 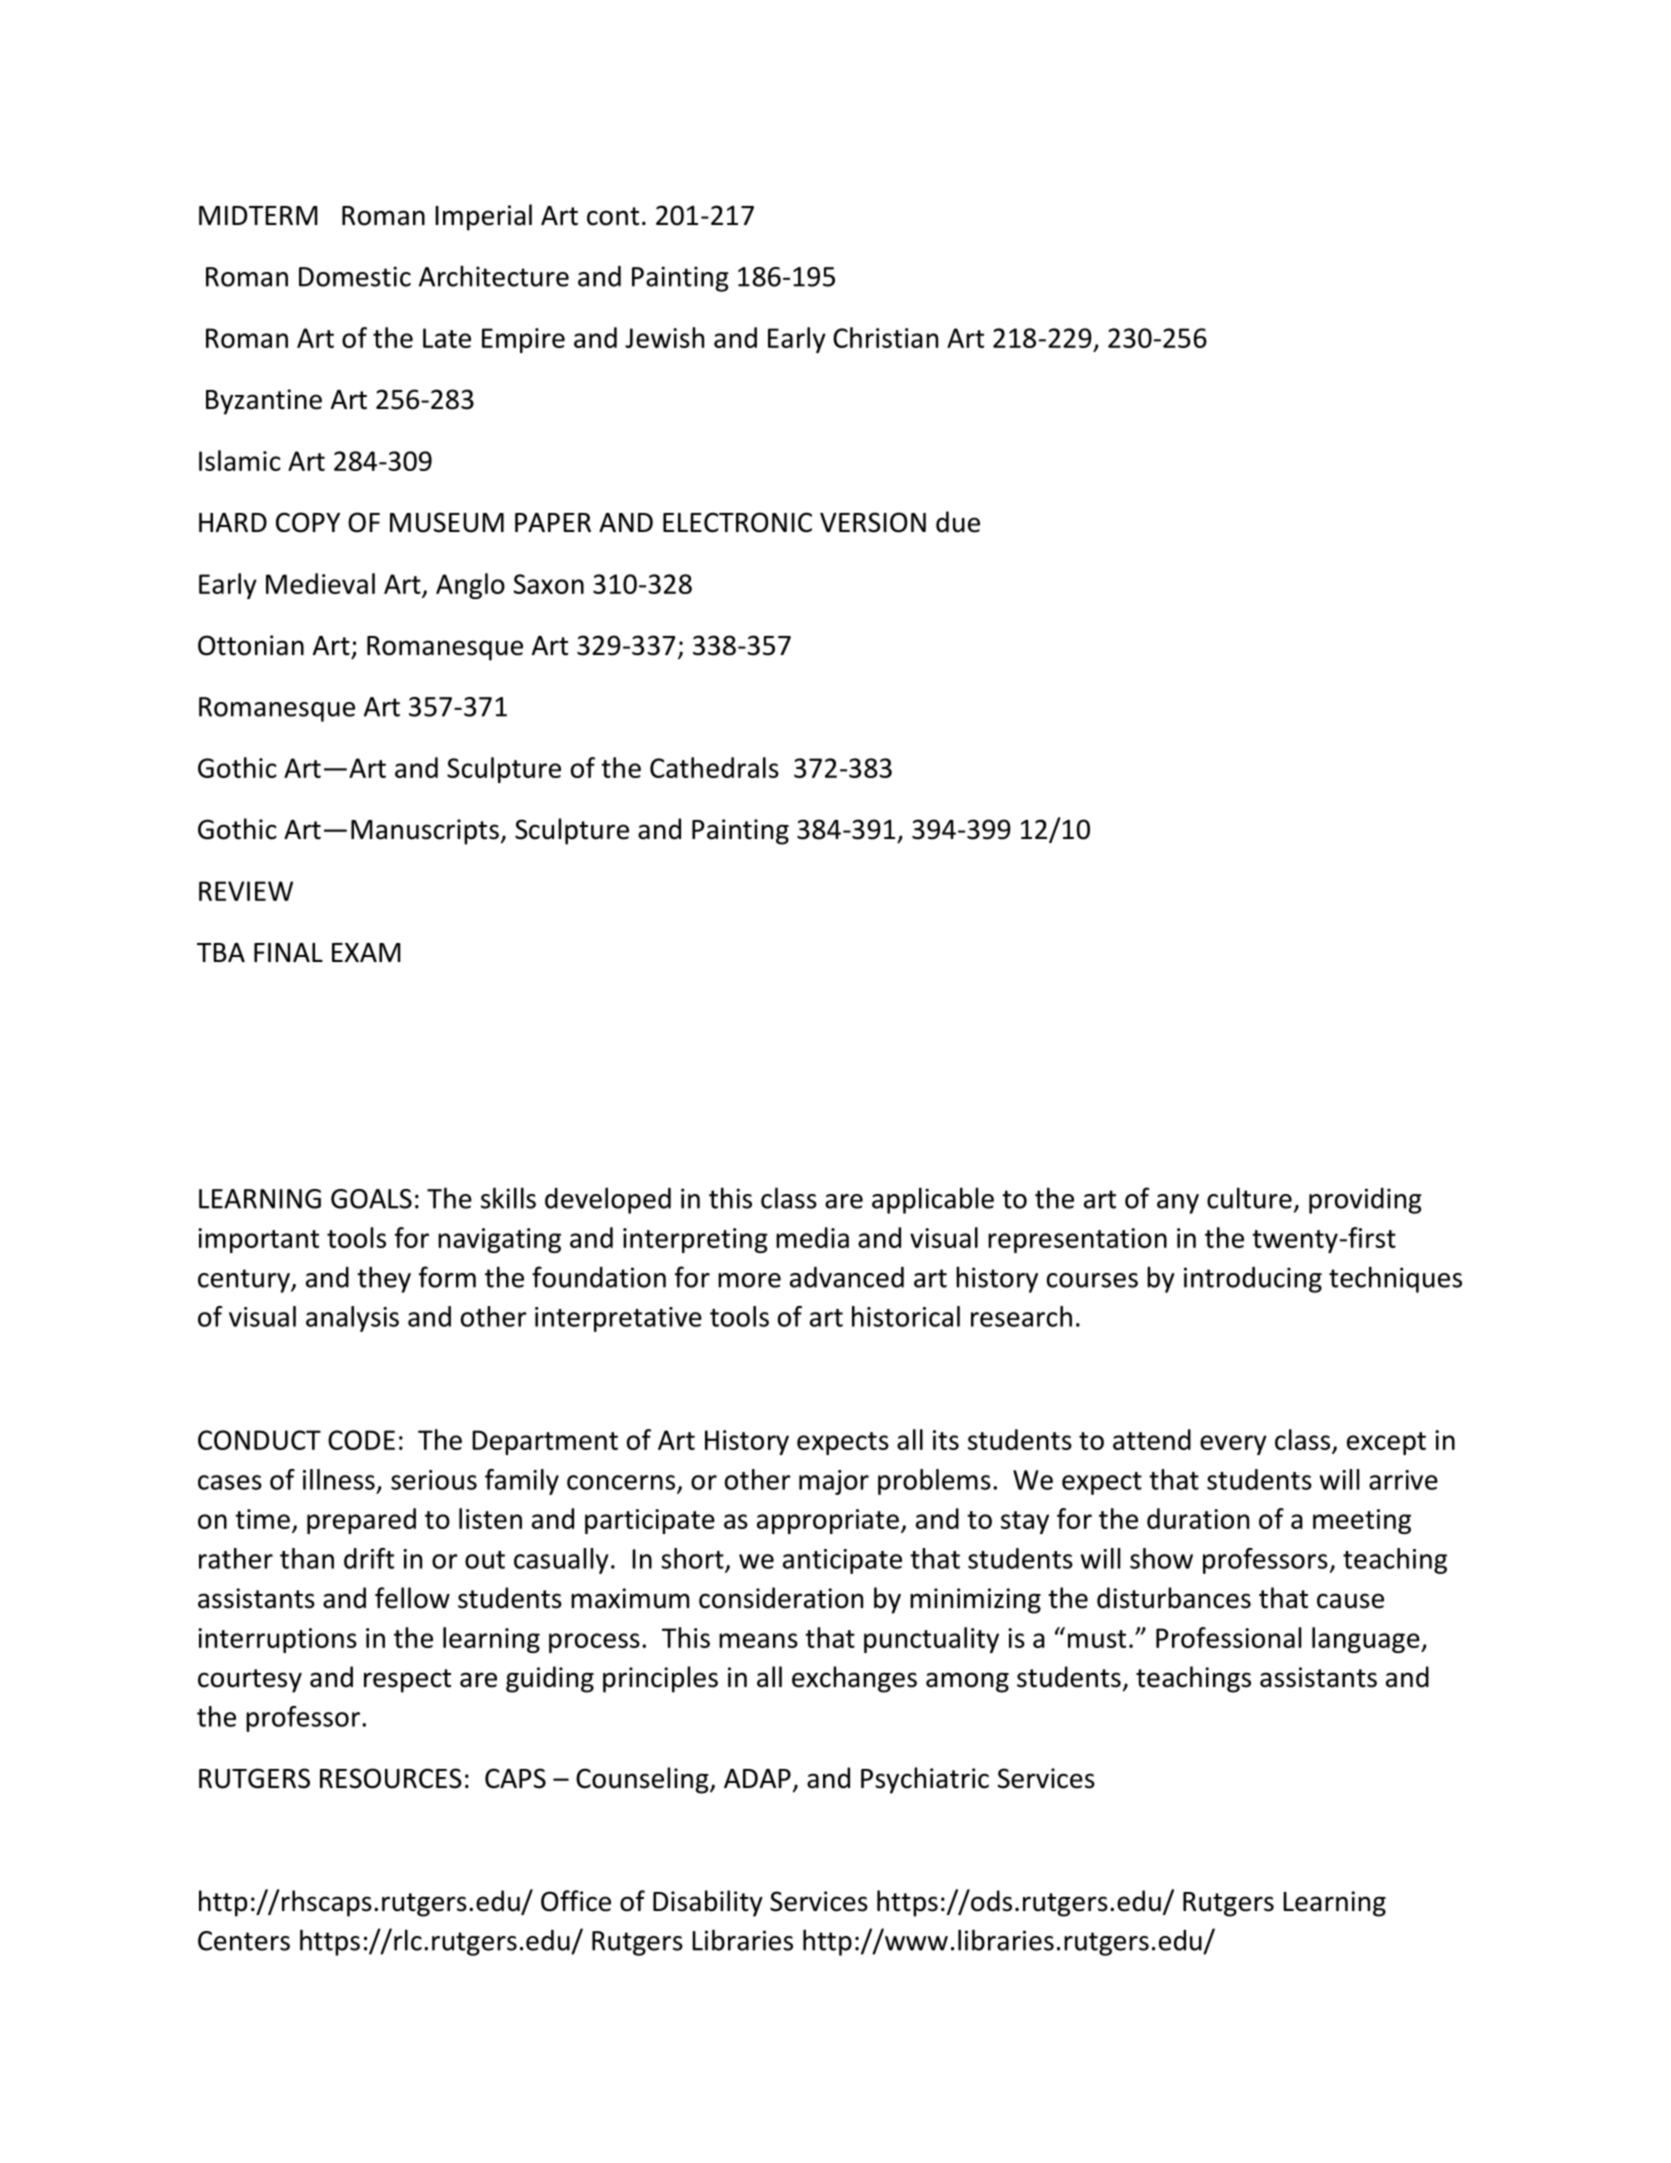 What do you see at coordinates (958, 522) in the screenshot?
I see `due` at bounding box center [958, 522].
